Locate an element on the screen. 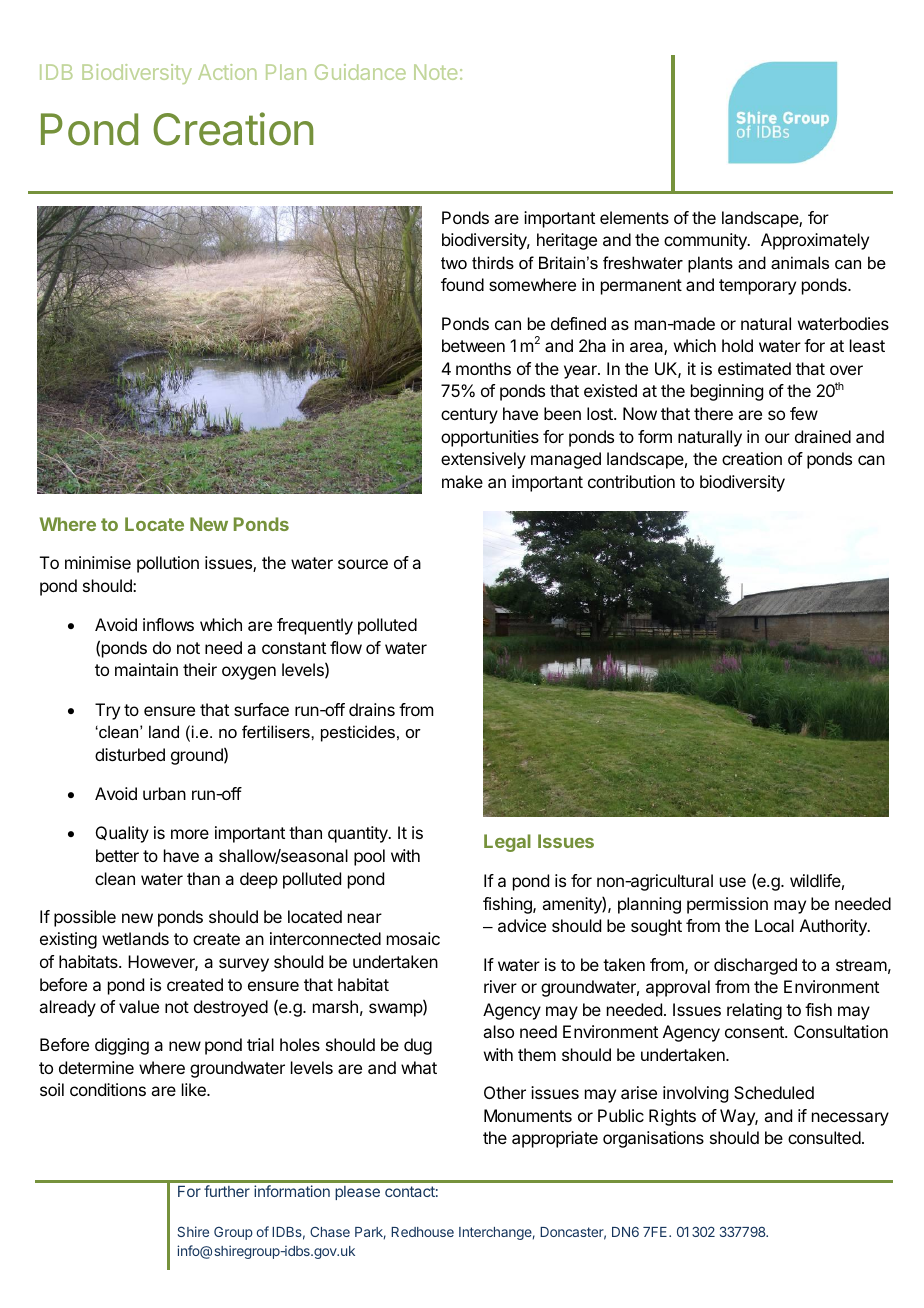  please is located at coordinates (357, 1193).
